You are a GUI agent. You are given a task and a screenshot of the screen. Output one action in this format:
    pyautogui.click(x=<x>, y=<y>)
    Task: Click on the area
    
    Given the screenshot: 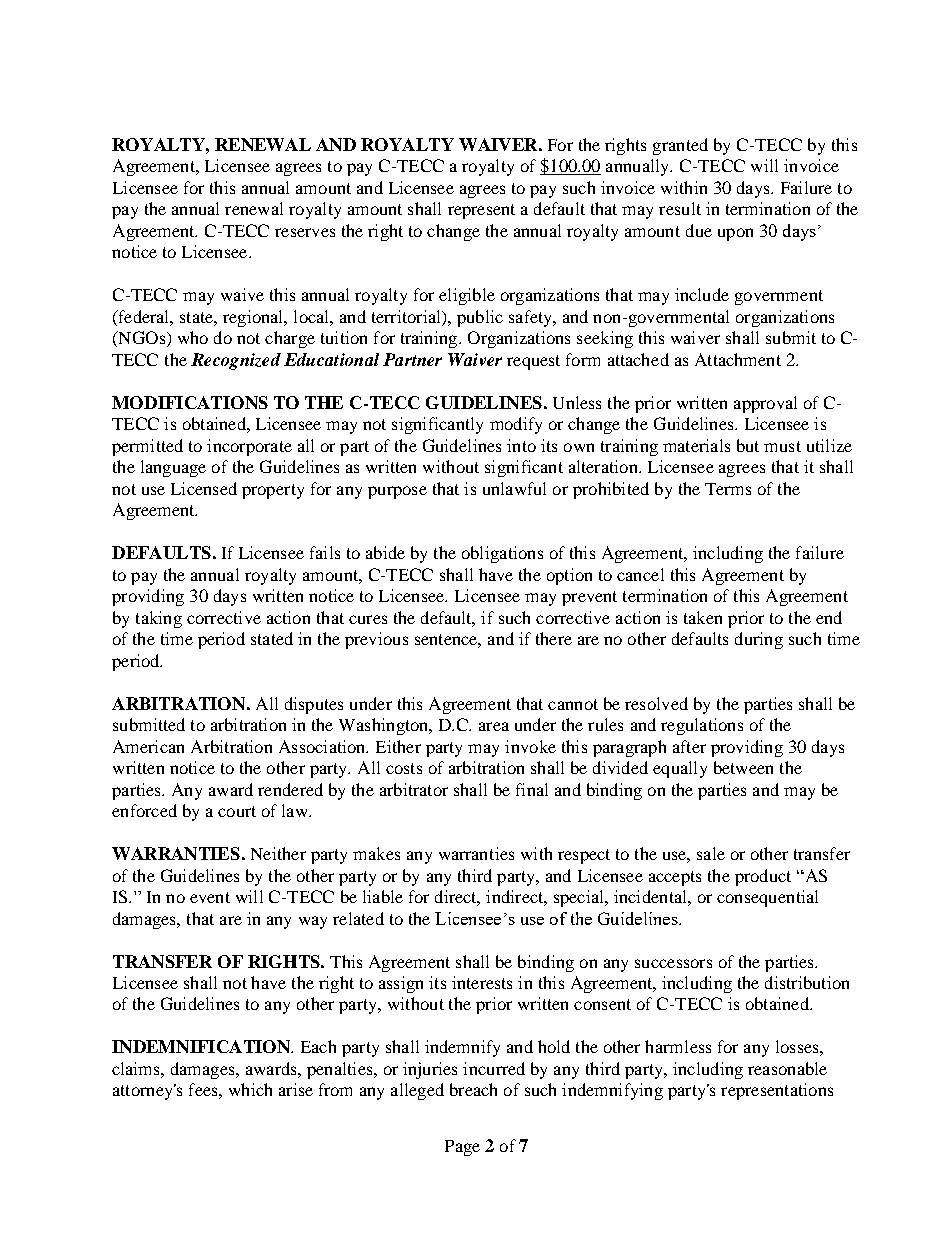 What is the action you would take?
    pyautogui.click(x=494, y=726)
